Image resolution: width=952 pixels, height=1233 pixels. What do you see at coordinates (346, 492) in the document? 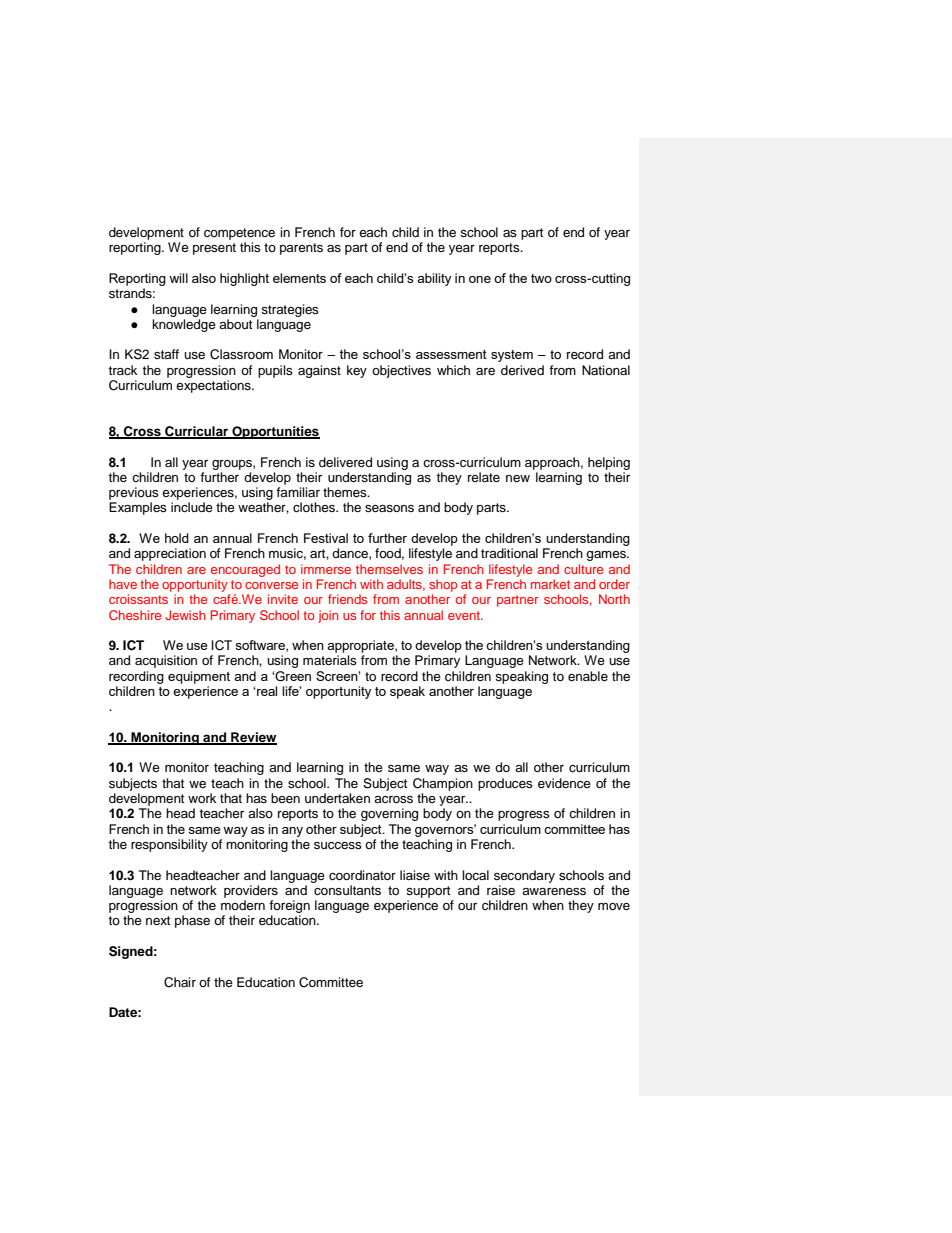
I see `themes` at bounding box center [346, 492].
